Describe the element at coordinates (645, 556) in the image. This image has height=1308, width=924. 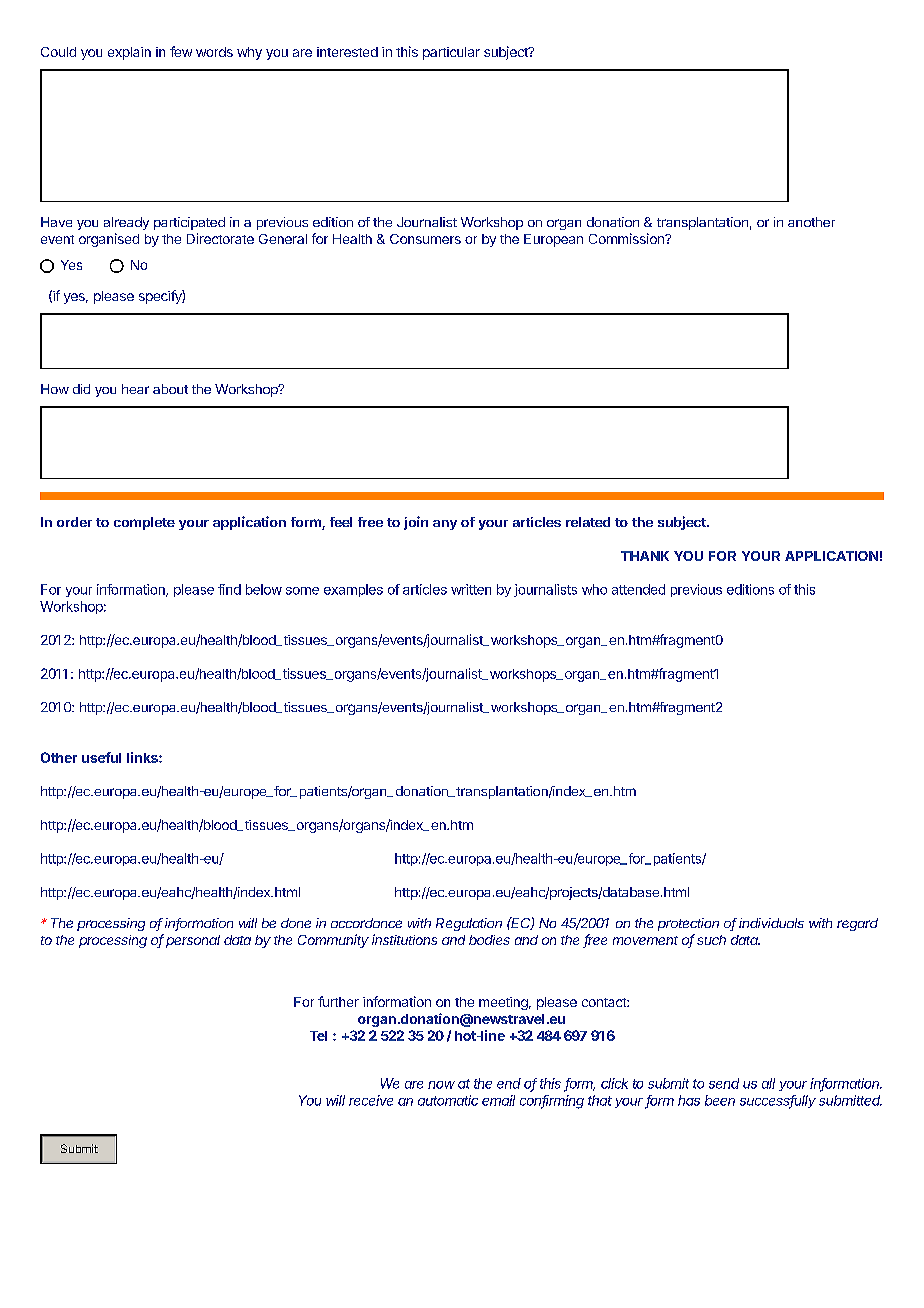
I see `THANK` at that location.
